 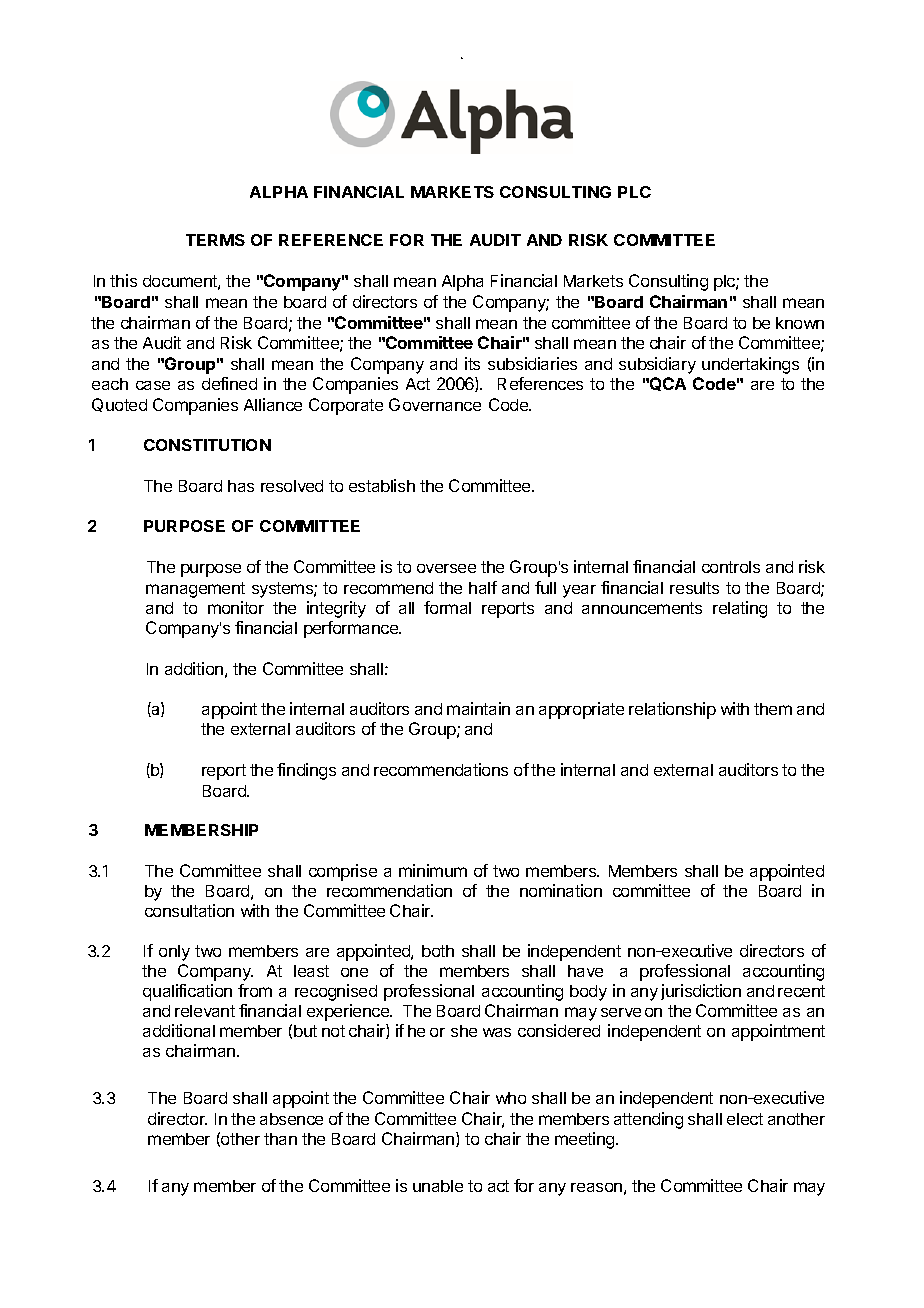 I want to click on known, so click(x=800, y=323).
